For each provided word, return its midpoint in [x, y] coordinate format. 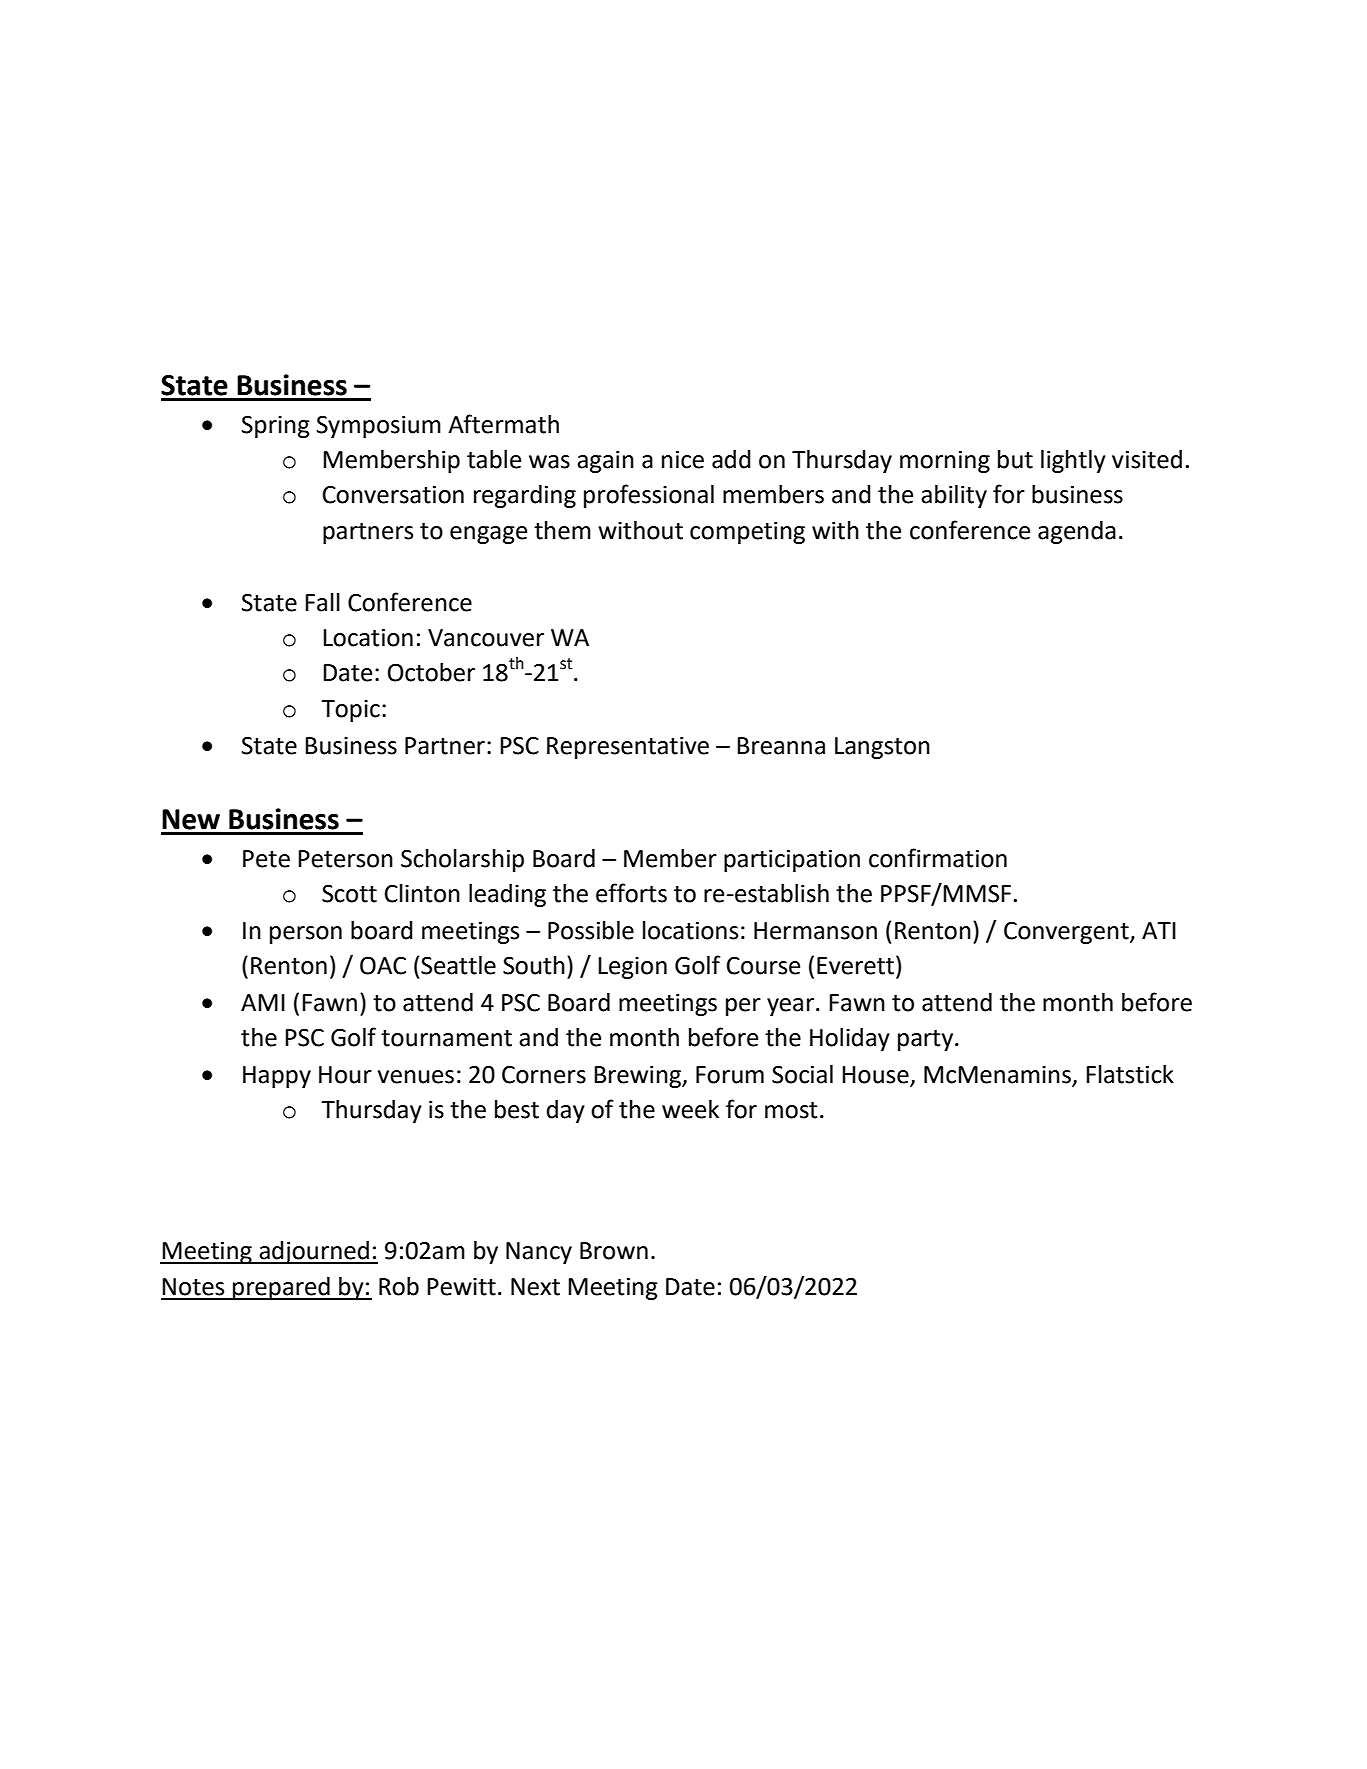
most [791, 1110]
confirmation [938, 858]
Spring [276, 427]
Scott [349, 894]
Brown [614, 1251]
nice [683, 460]
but [1015, 459]
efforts [631, 893]
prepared [281, 1288]
